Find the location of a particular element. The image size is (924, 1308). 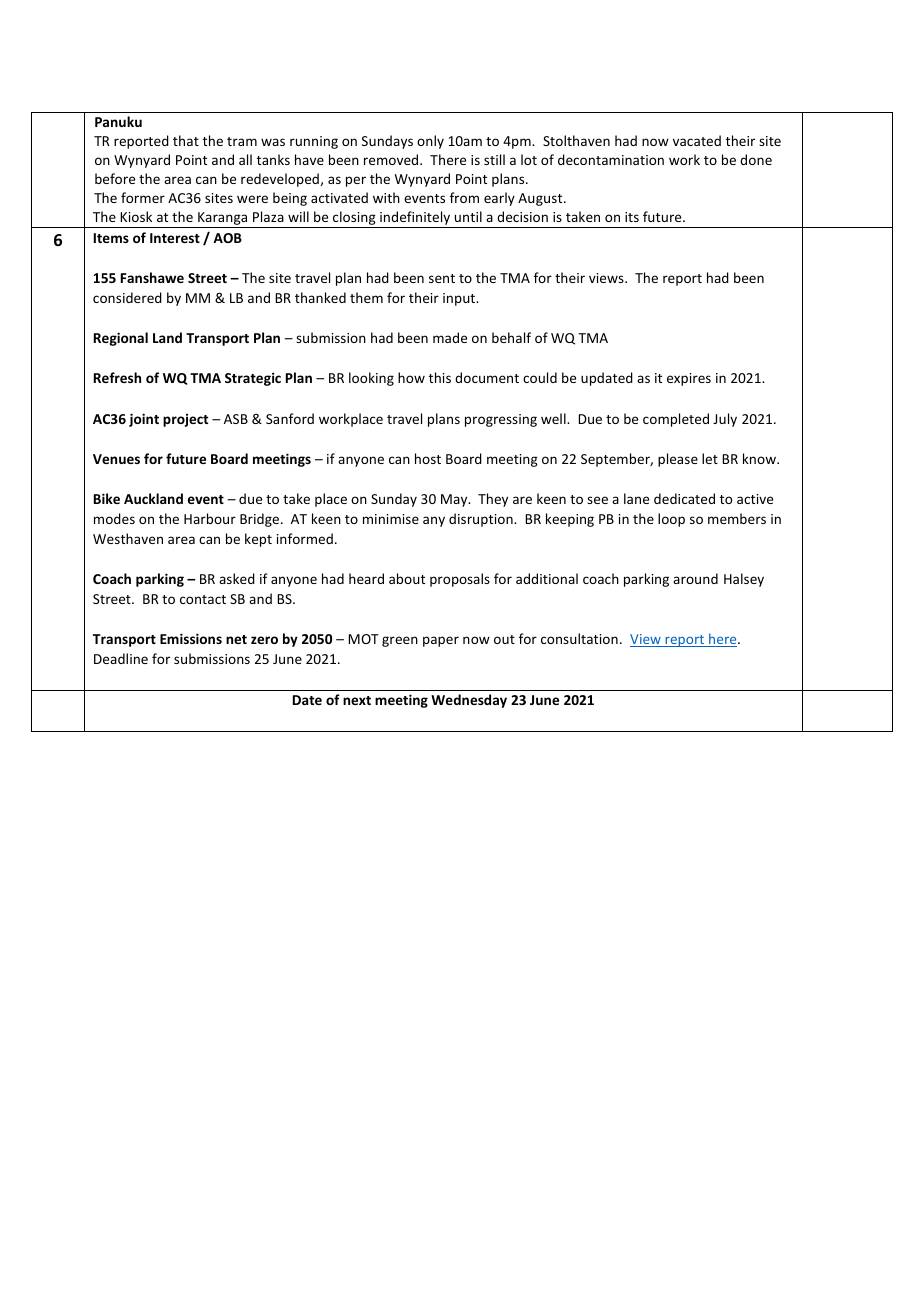

that is located at coordinates (186, 140).
